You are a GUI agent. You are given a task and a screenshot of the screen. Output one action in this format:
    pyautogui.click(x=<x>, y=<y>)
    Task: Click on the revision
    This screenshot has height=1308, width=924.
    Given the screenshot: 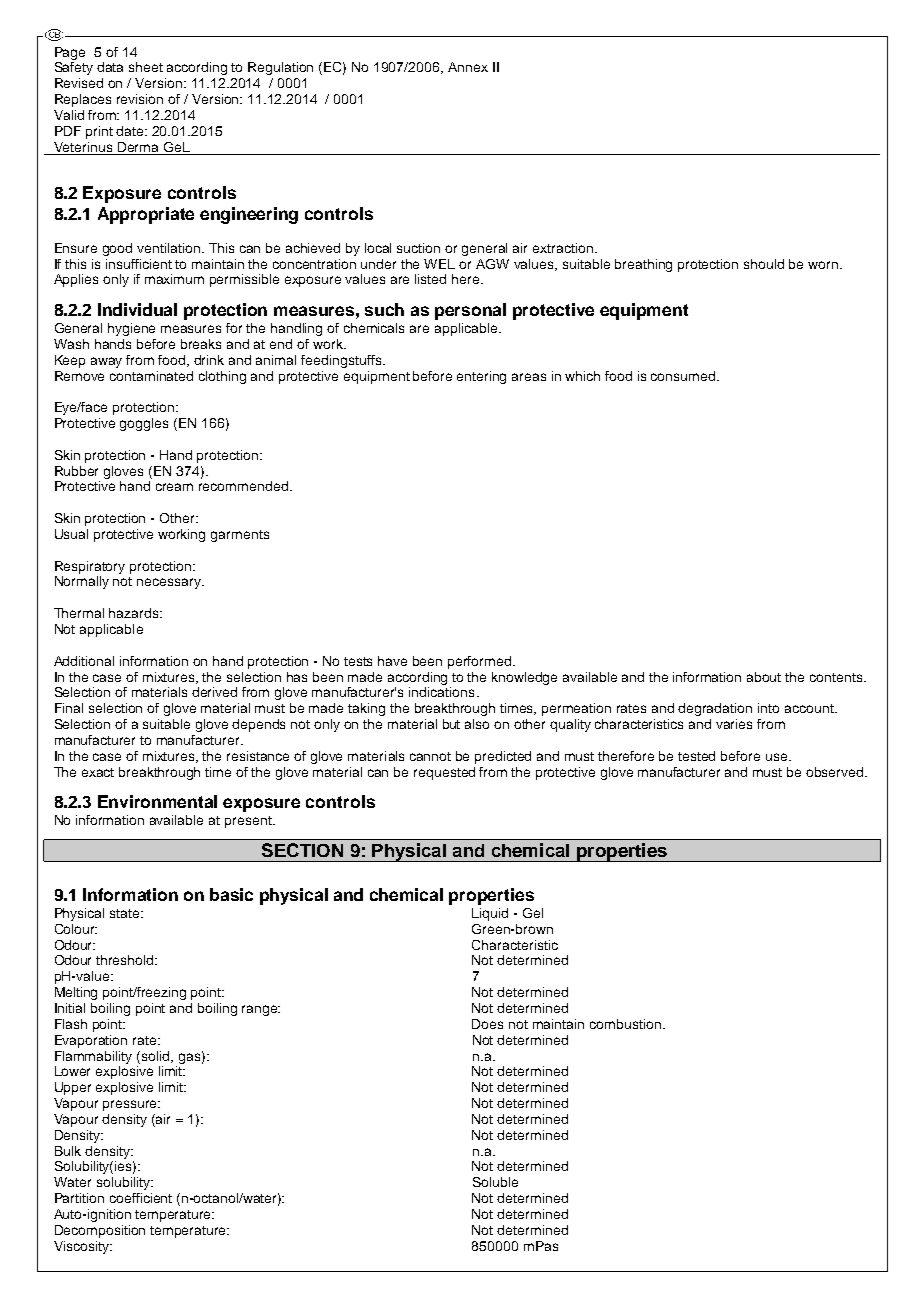 What is the action you would take?
    pyautogui.click(x=140, y=99)
